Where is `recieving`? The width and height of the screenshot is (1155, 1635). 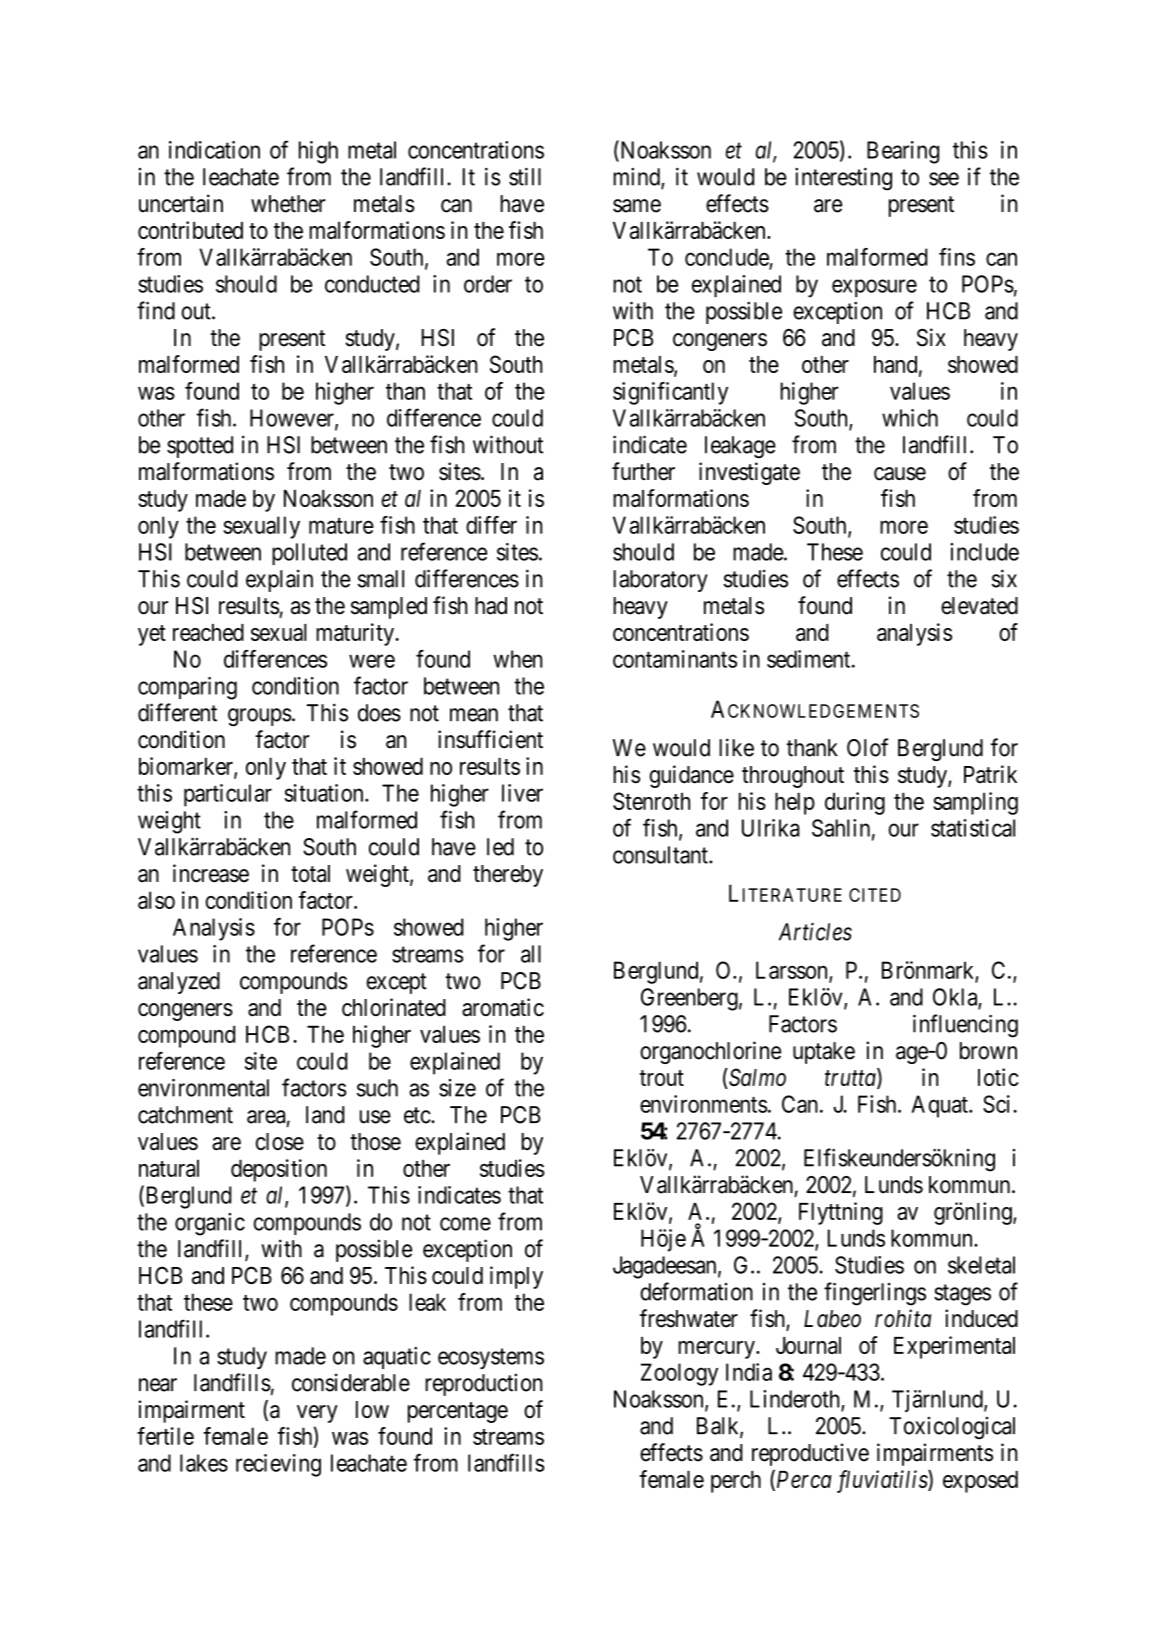 recieving is located at coordinates (278, 1465).
